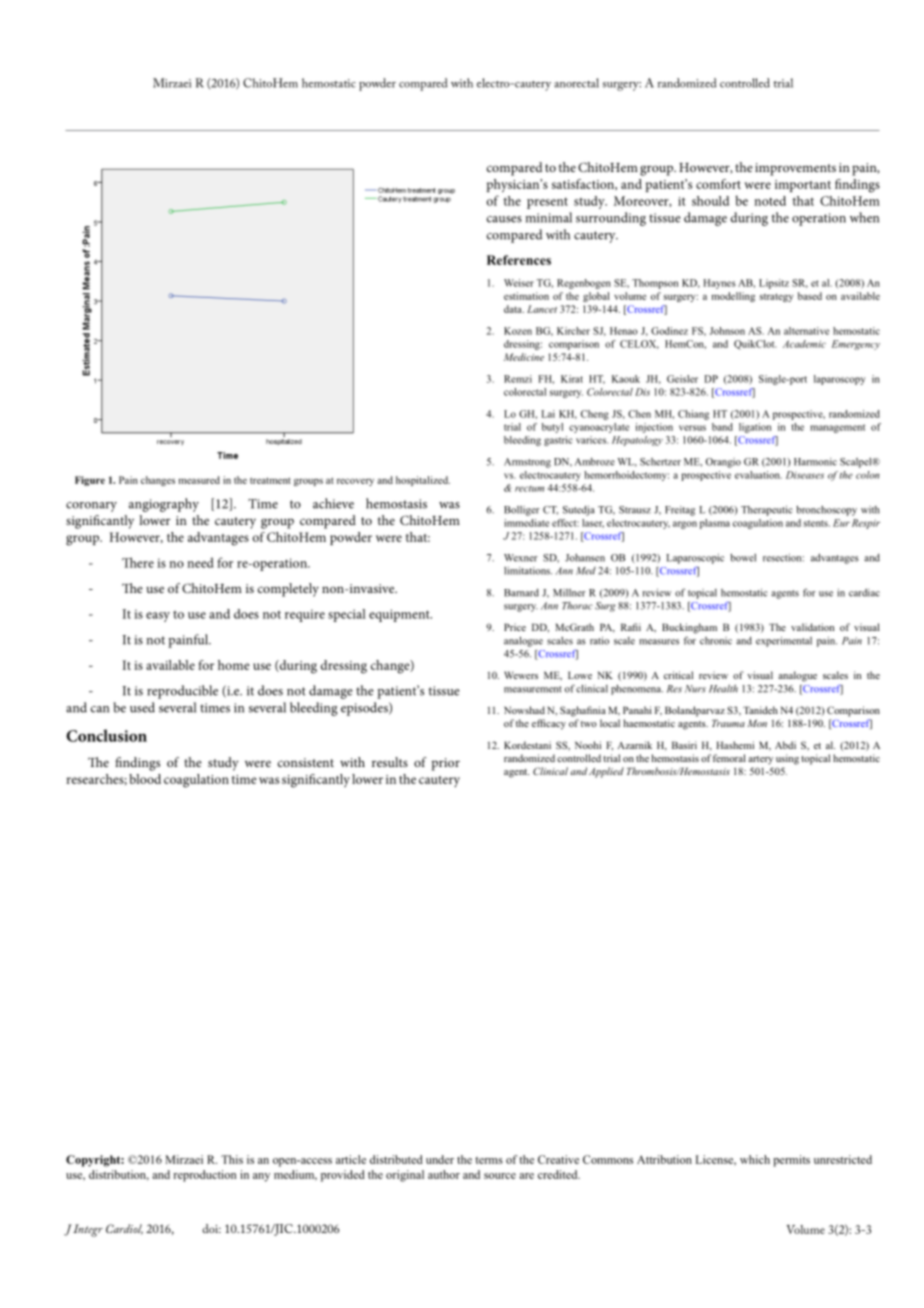 This screenshot has width=924, height=1308. Describe the element at coordinates (204, 1176) in the screenshot. I see `reproduction` at that location.
